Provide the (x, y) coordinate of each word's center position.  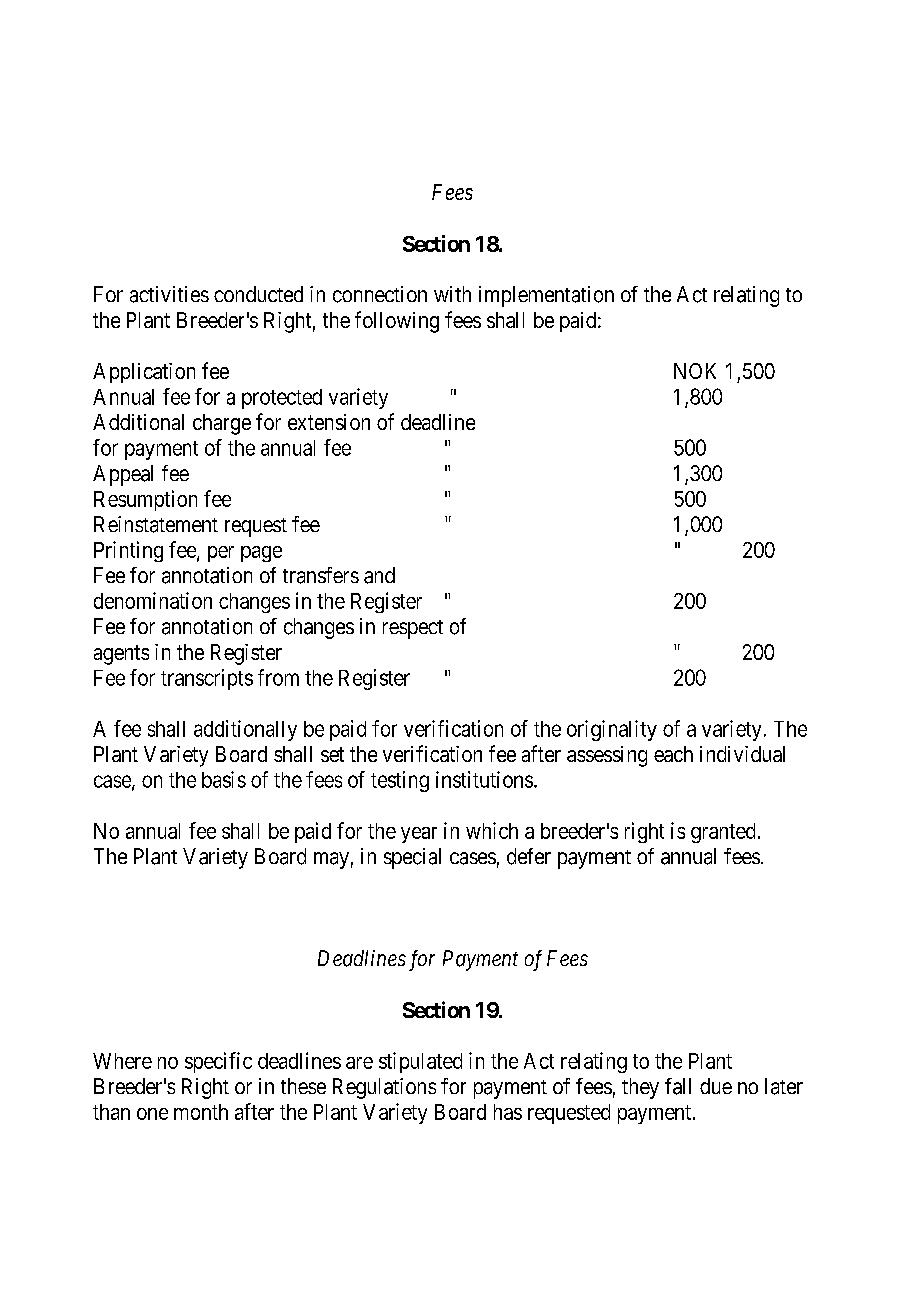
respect (413, 629)
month (201, 1112)
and (379, 575)
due (716, 1086)
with (452, 294)
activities (169, 294)
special (412, 858)
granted (723, 833)
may (331, 860)
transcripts (207, 679)
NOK (695, 371)
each (673, 754)
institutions (484, 779)
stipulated (420, 1062)
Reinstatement (156, 524)
